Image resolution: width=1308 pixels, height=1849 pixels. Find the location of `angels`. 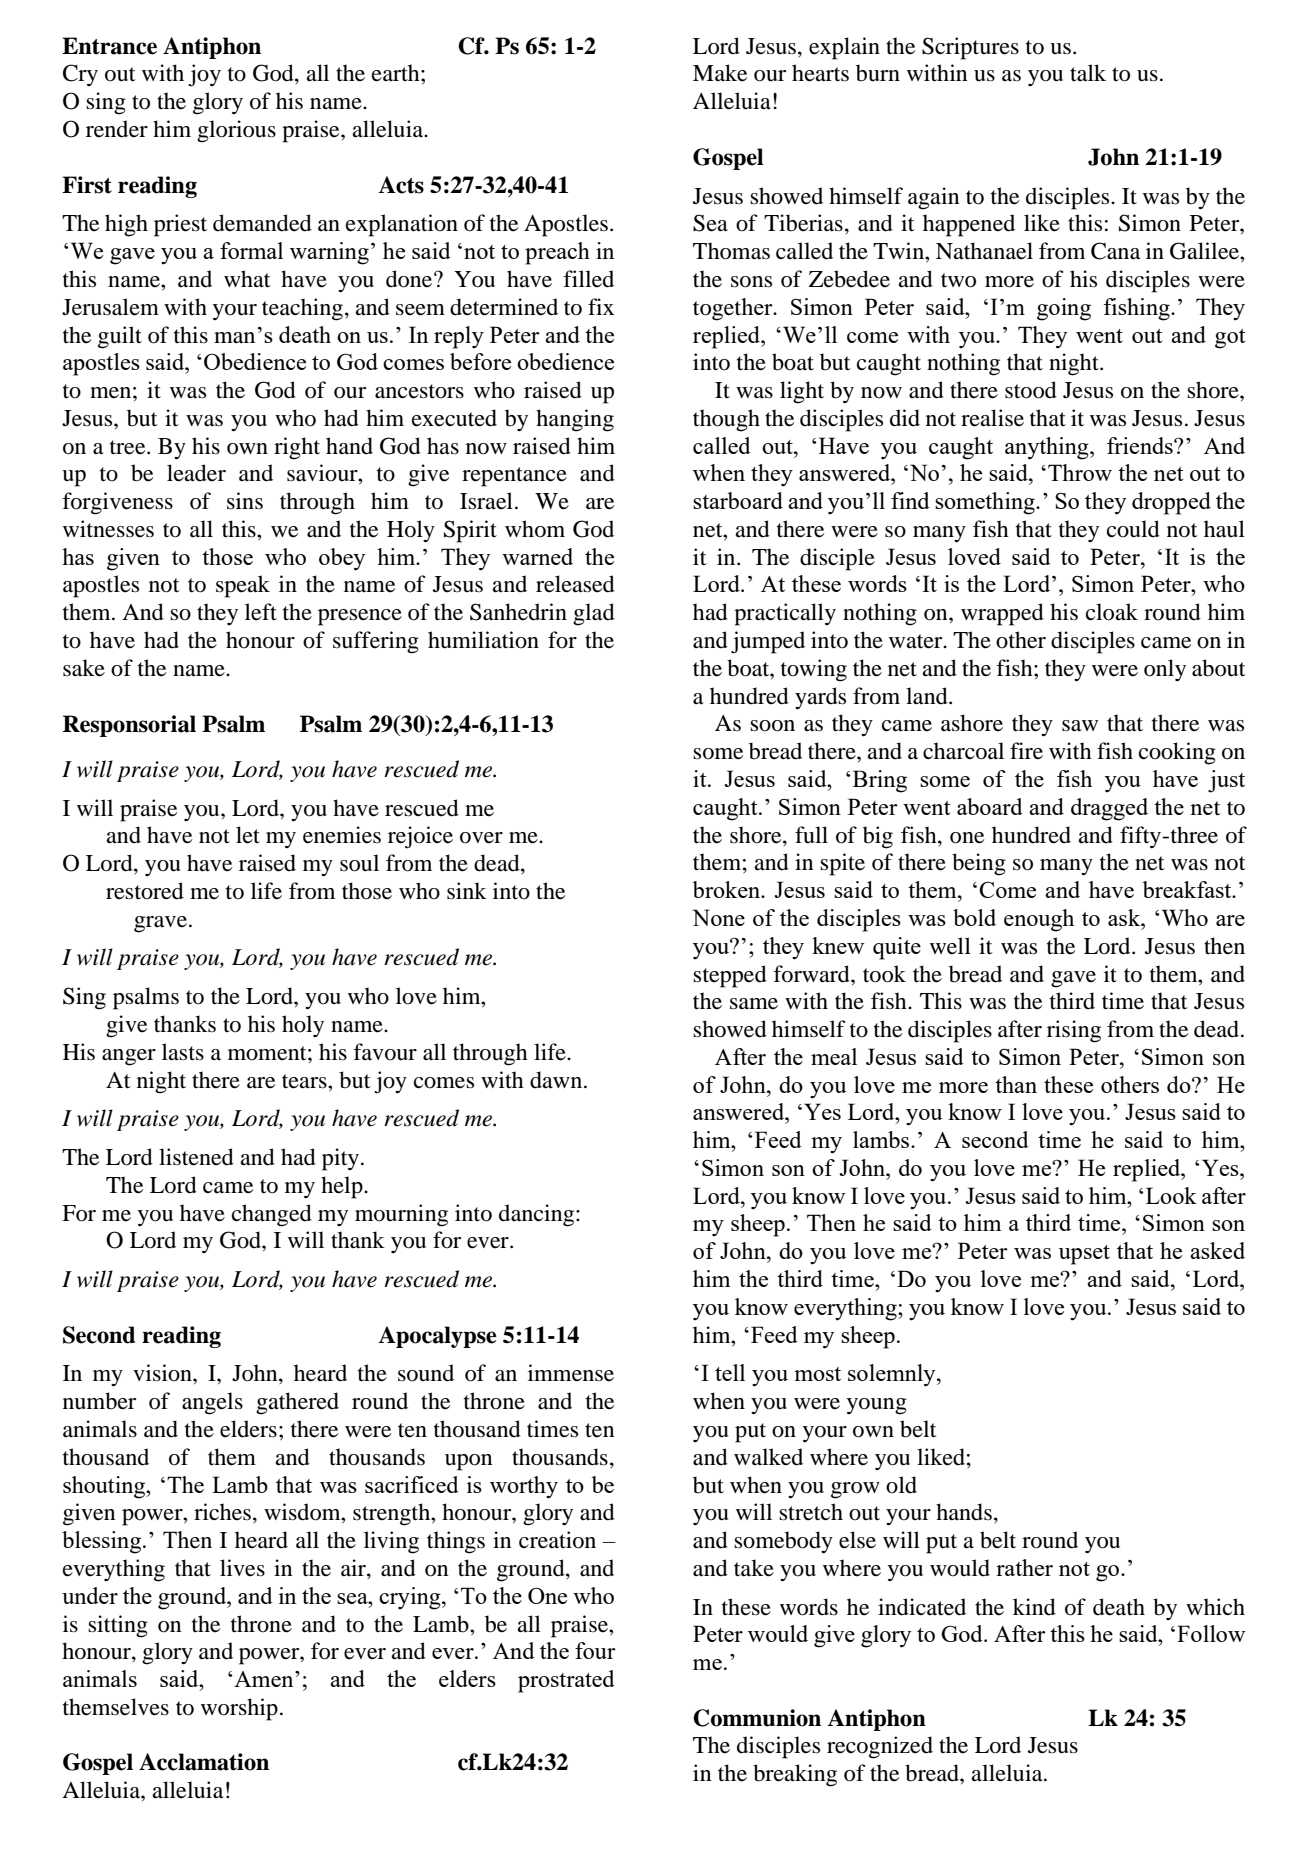

angels is located at coordinates (212, 1403).
